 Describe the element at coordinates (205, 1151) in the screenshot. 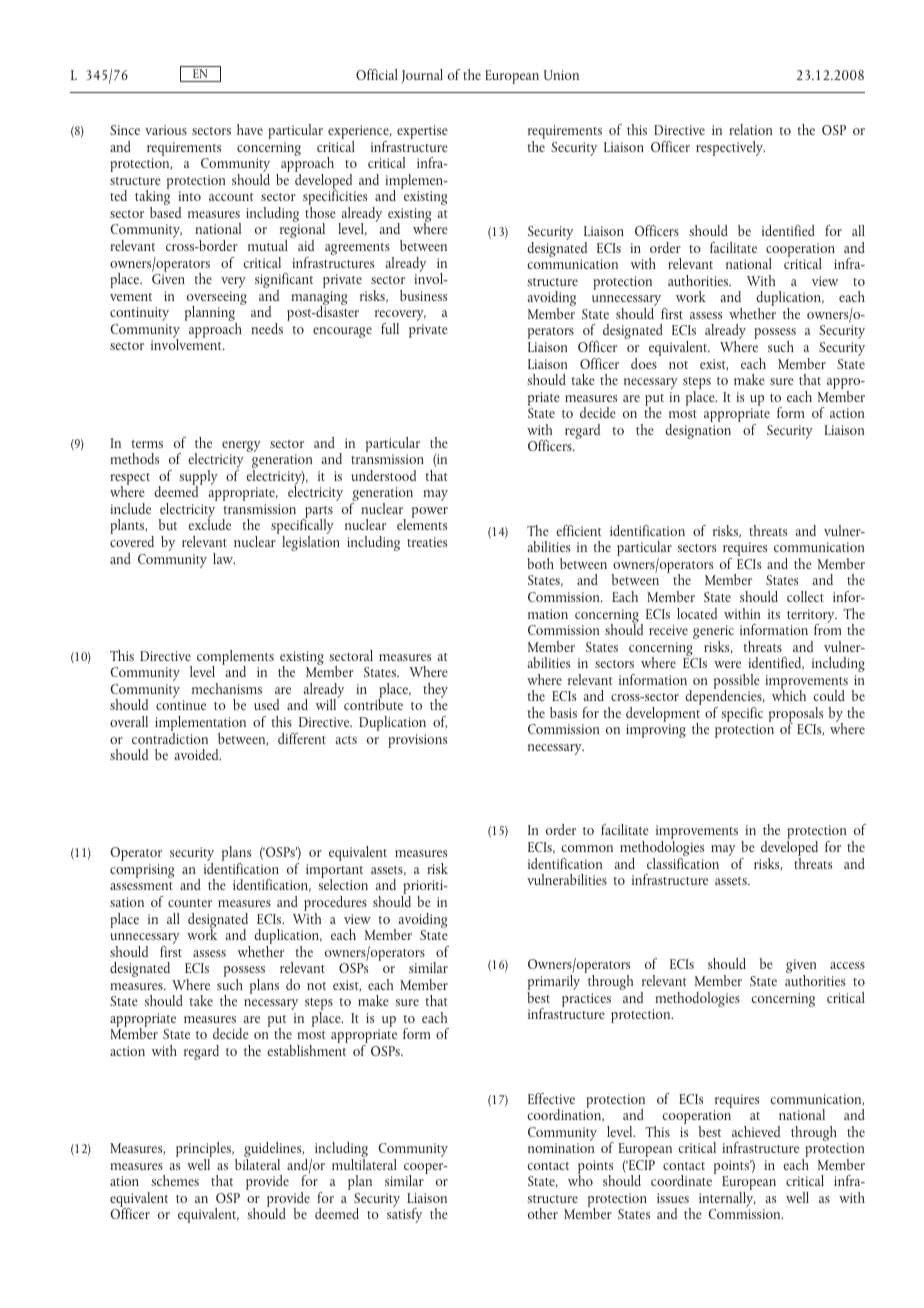

I see `principles` at that location.
